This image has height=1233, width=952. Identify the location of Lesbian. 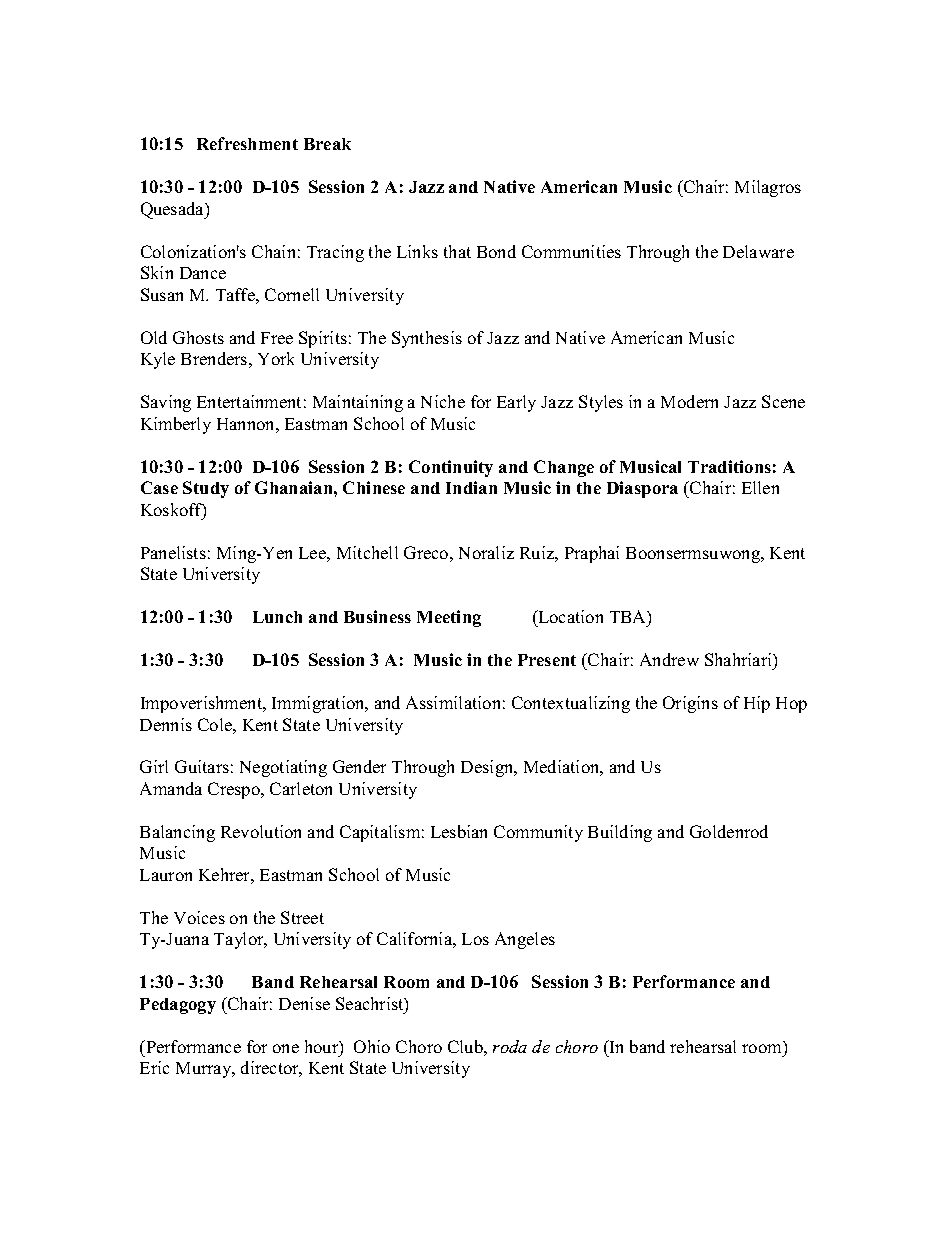
(459, 831).
